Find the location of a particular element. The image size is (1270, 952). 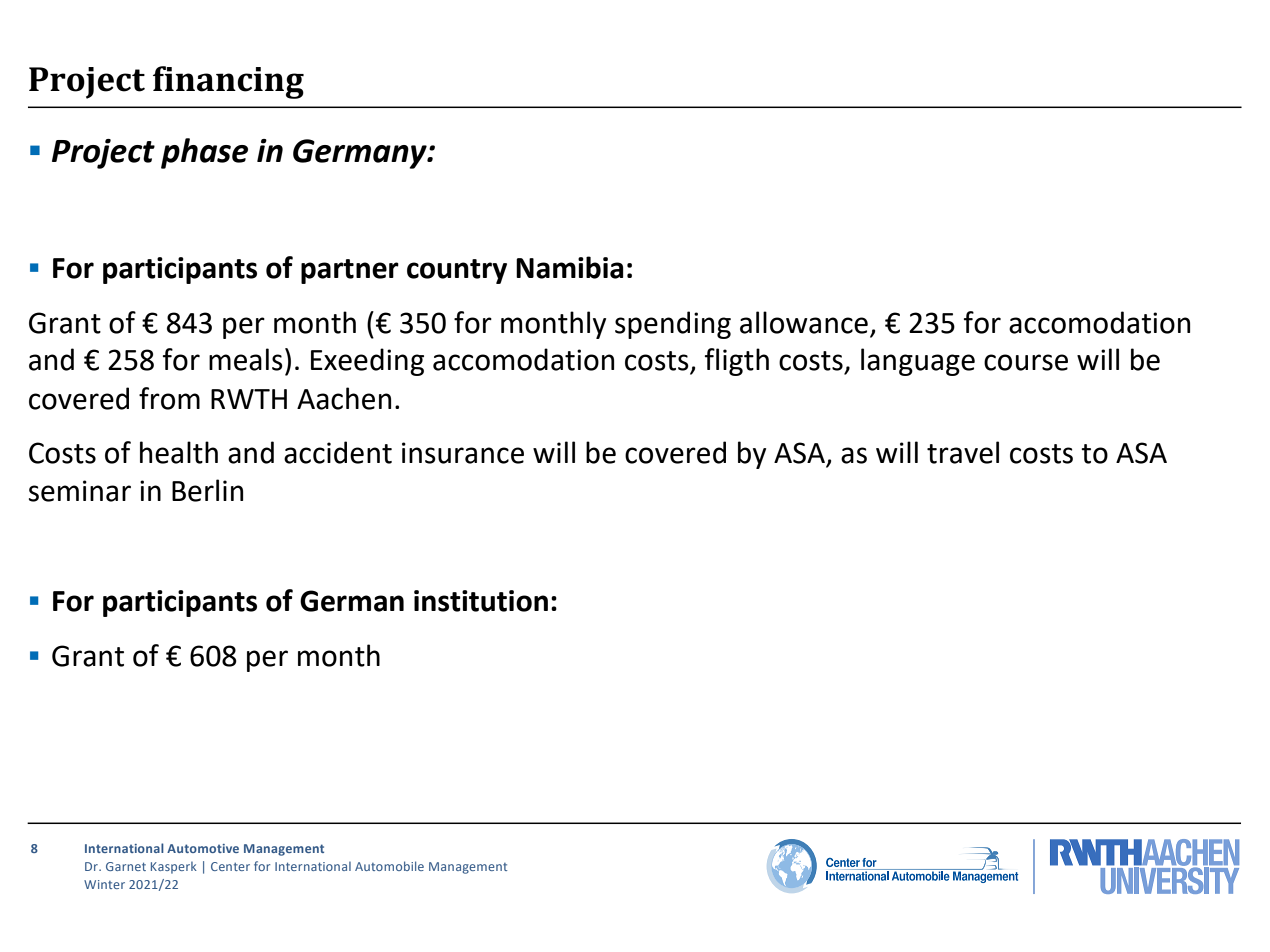

language is located at coordinates (918, 362).
